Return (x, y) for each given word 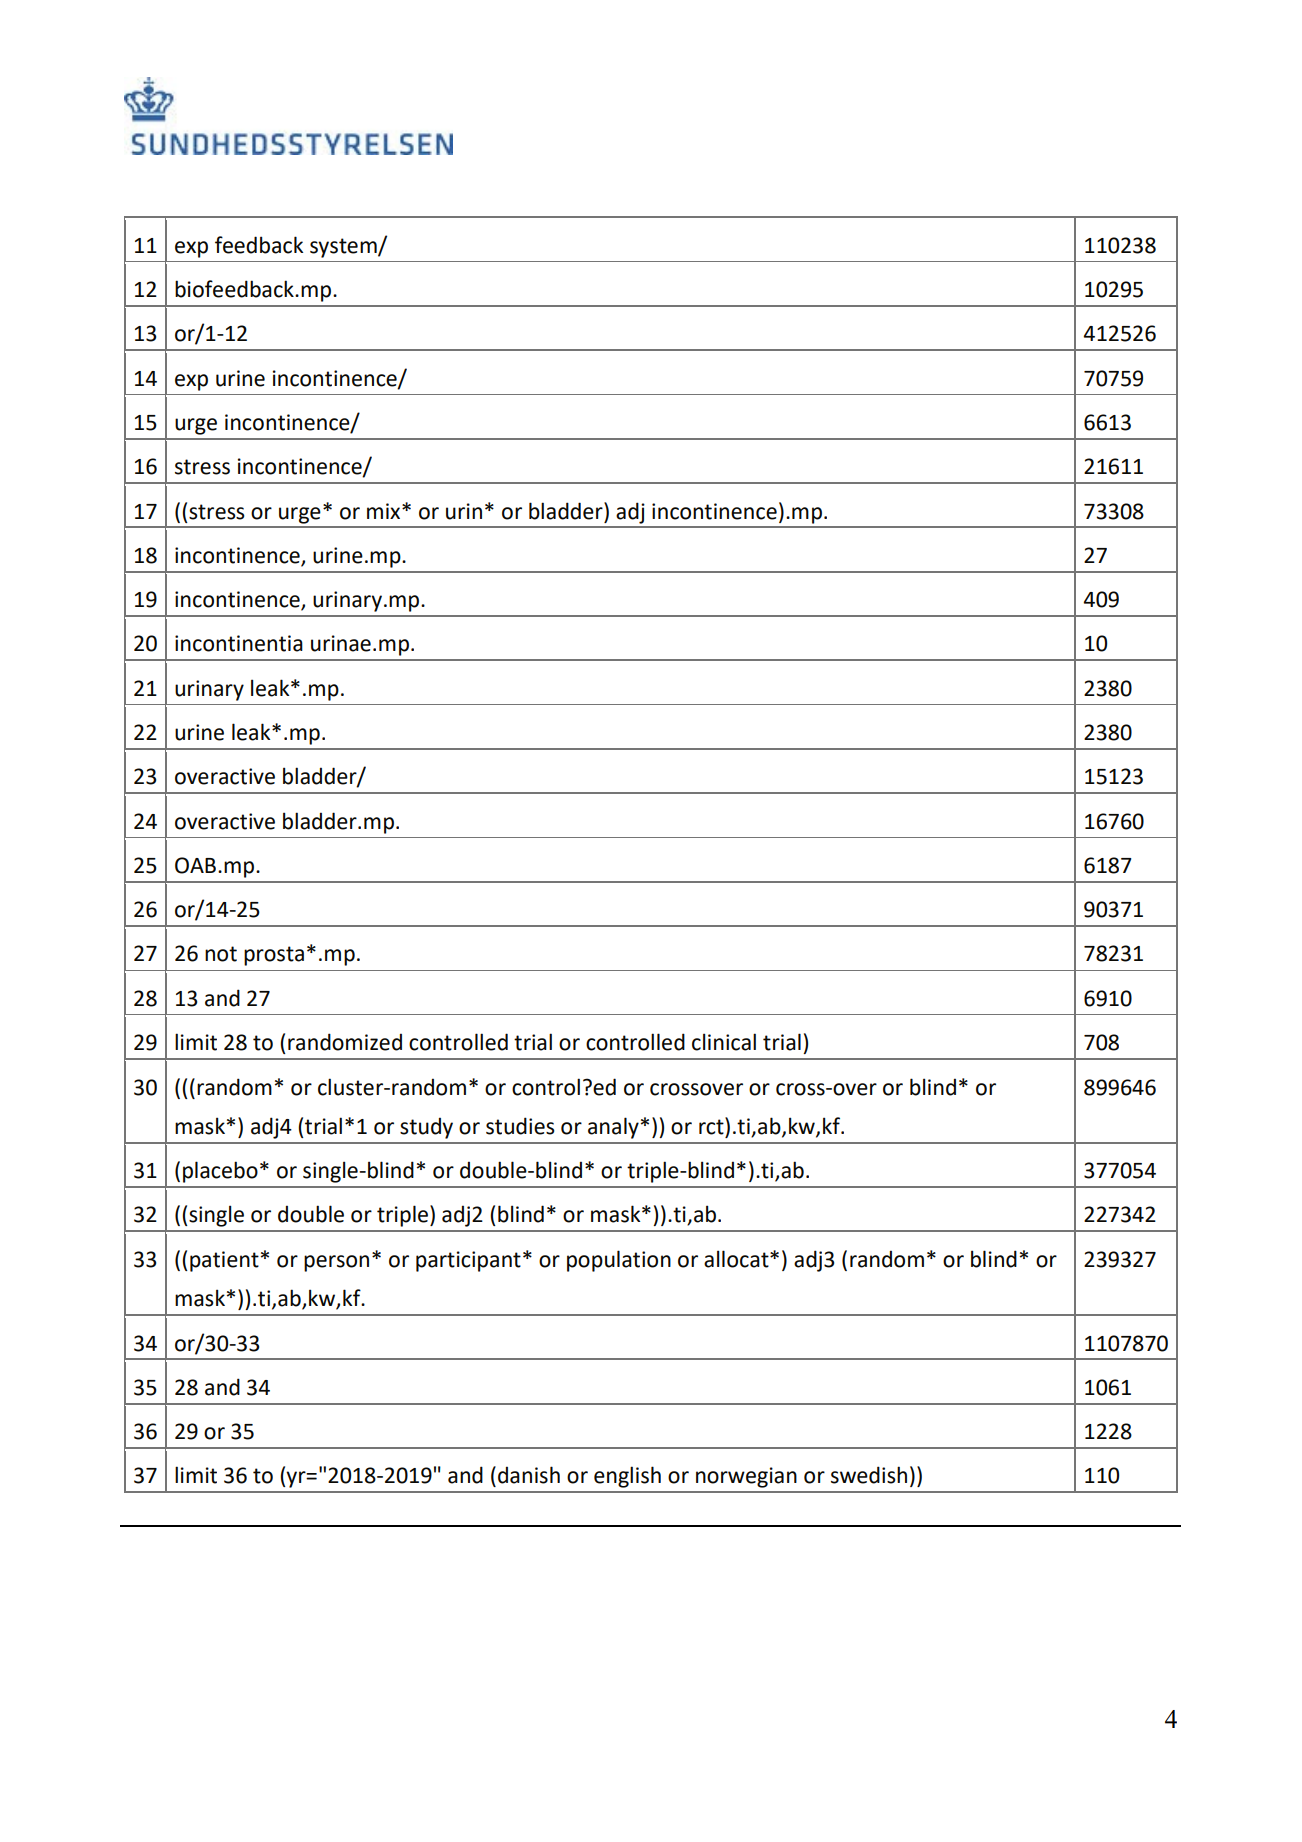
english (627, 1477)
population (619, 1261)
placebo (220, 1172)
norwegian (746, 1477)
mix (385, 511)
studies (520, 1126)
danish (529, 1475)
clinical (724, 1042)
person (336, 1263)
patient (224, 1261)
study (426, 1128)
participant (468, 1261)
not (221, 954)
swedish (869, 1475)
